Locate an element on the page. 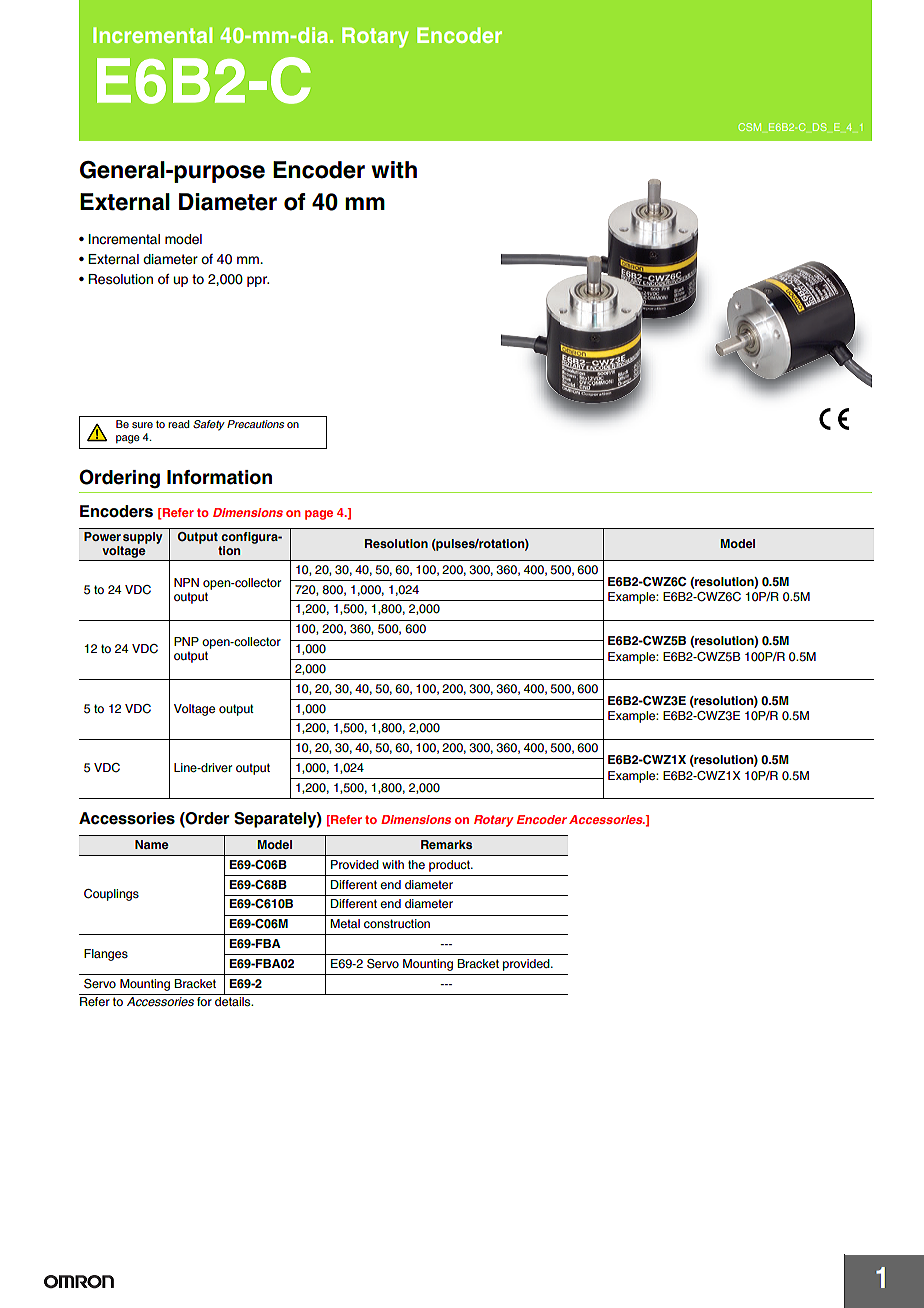 Image resolution: width=924 pixels, height=1308 pixels. ppr is located at coordinates (258, 281).
